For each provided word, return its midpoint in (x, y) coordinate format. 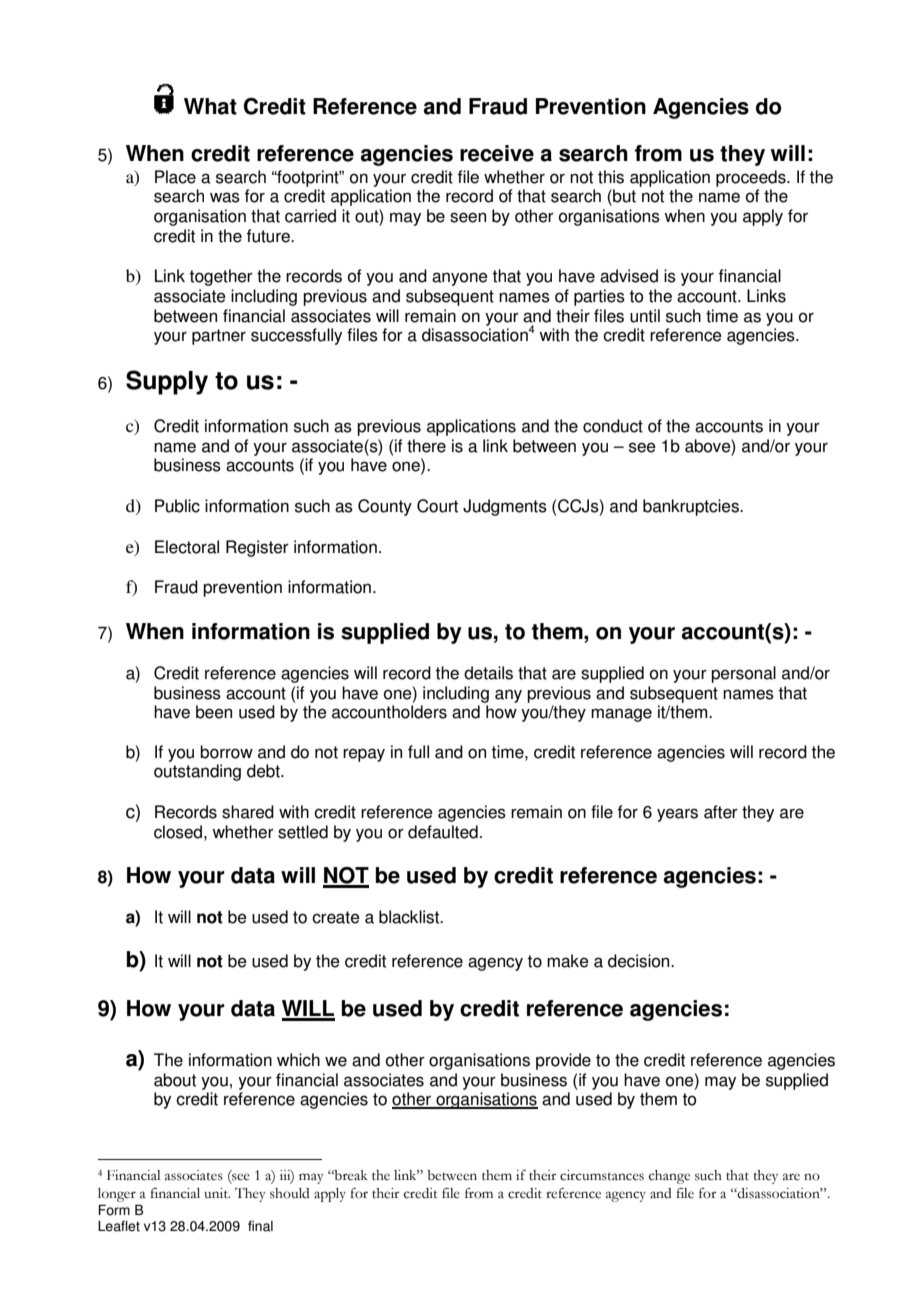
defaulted (444, 832)
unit (217, 1193)
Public (177, 506)
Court (437, 506)
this (611, 177)
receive (497, 153)
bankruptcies (692, 507)
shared (248, 812)
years (677, 815)
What (210, 106)
